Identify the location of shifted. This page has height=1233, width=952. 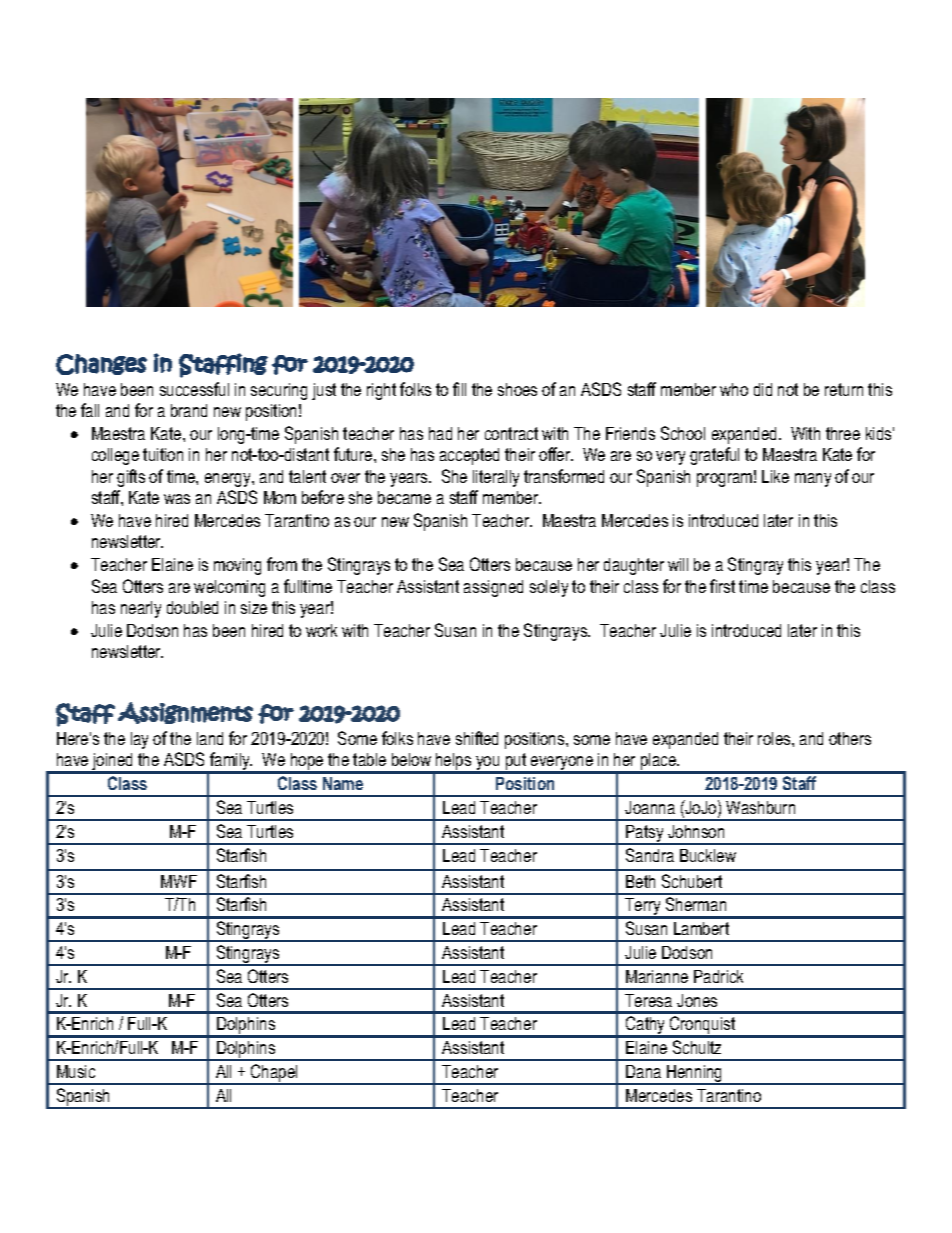
(477, 738).
